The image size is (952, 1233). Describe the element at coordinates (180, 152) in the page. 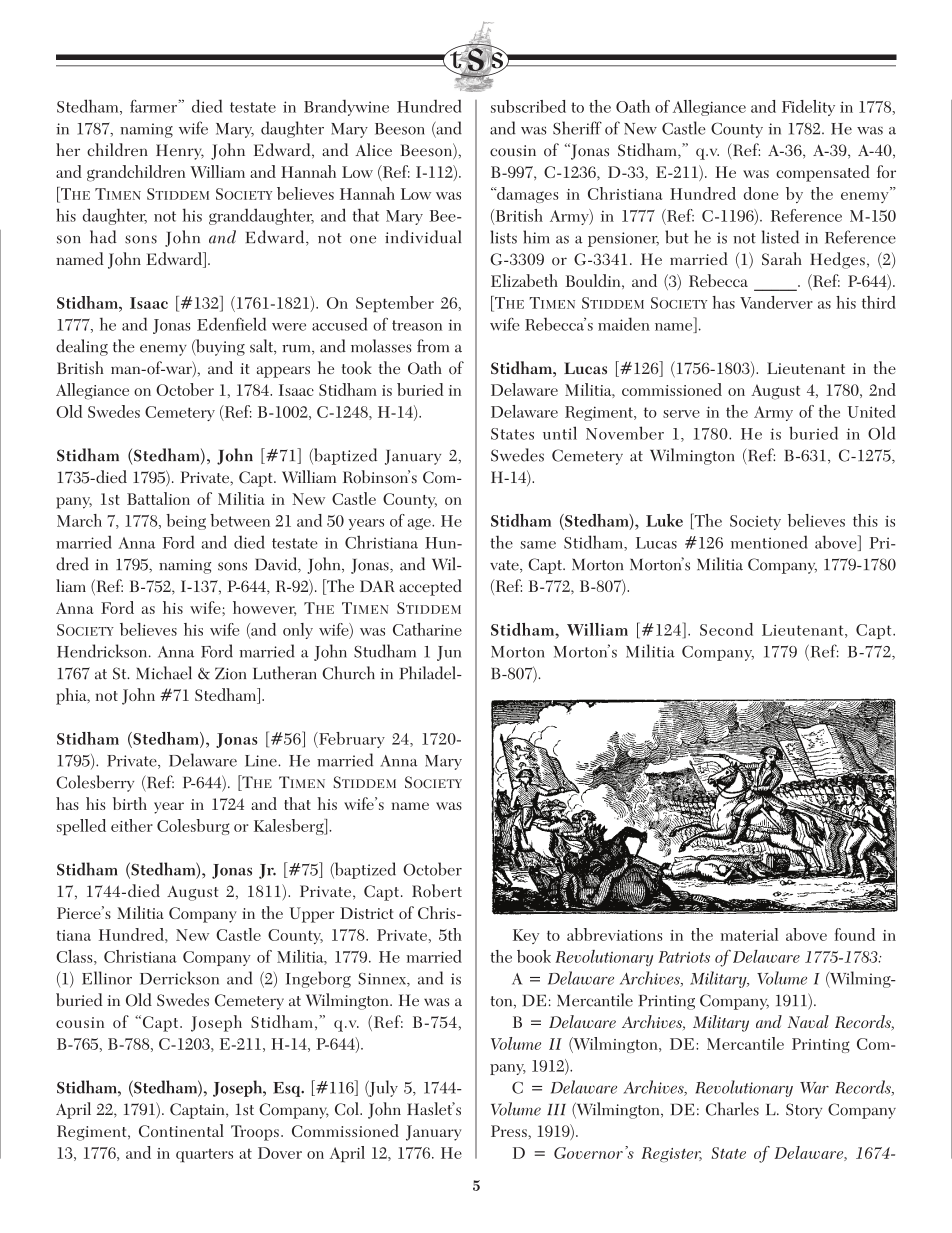

I see `Henry` at that location.
